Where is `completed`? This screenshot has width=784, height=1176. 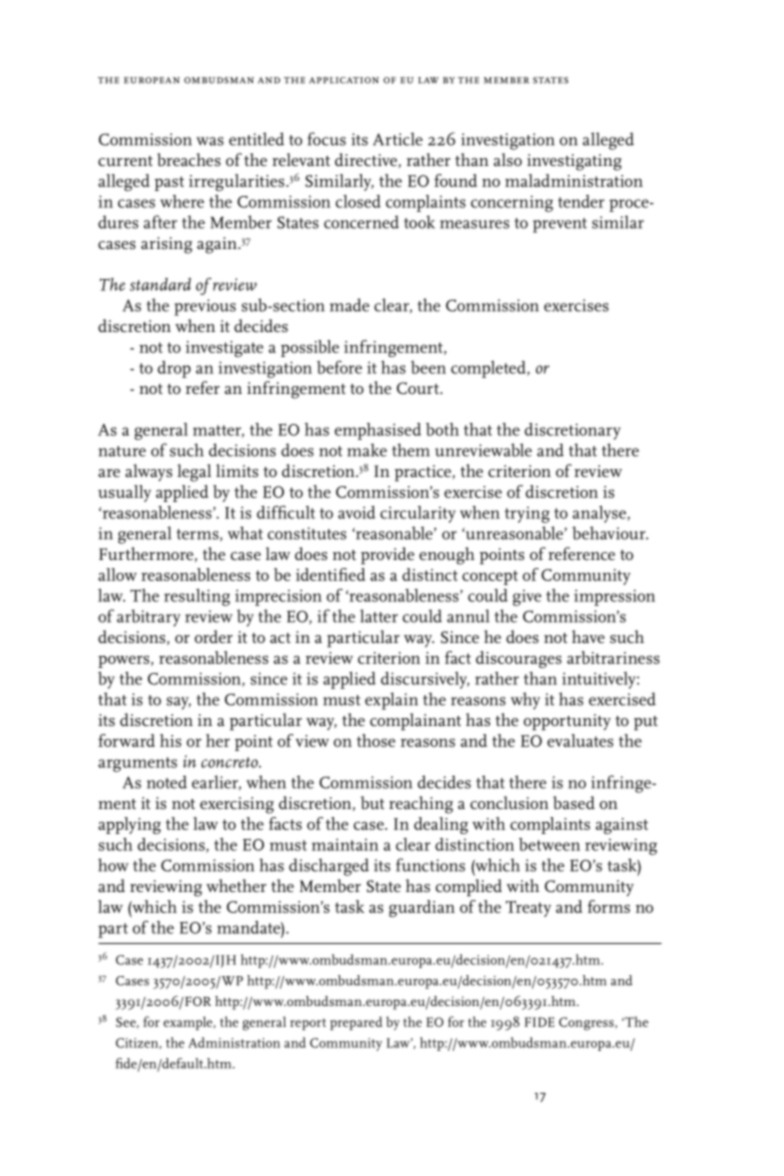 completed is located at coordinates (489, 369).
